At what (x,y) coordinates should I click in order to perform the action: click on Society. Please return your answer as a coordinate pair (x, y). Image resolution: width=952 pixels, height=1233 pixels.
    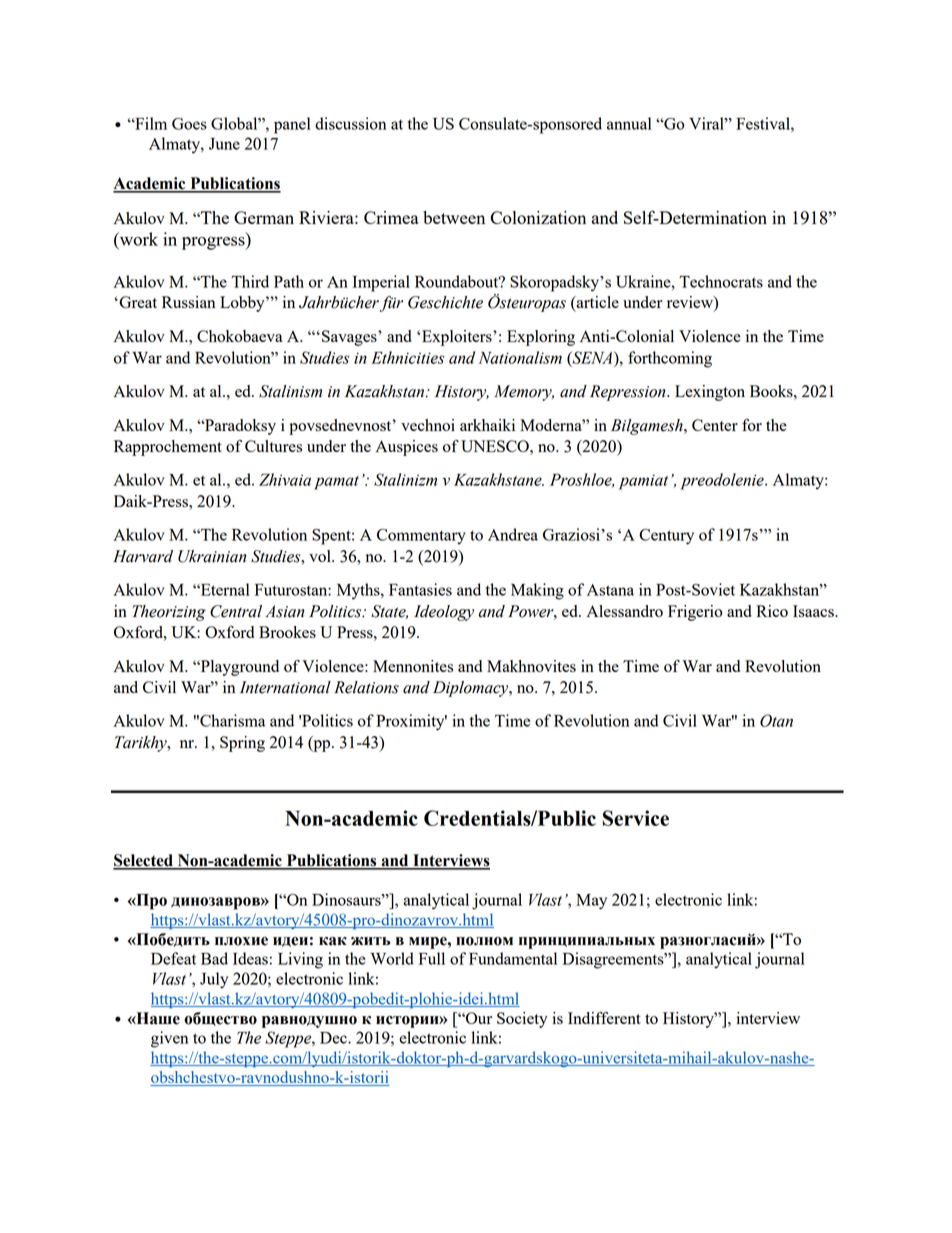
    Looking at the image, I should click on (522, 1020).
